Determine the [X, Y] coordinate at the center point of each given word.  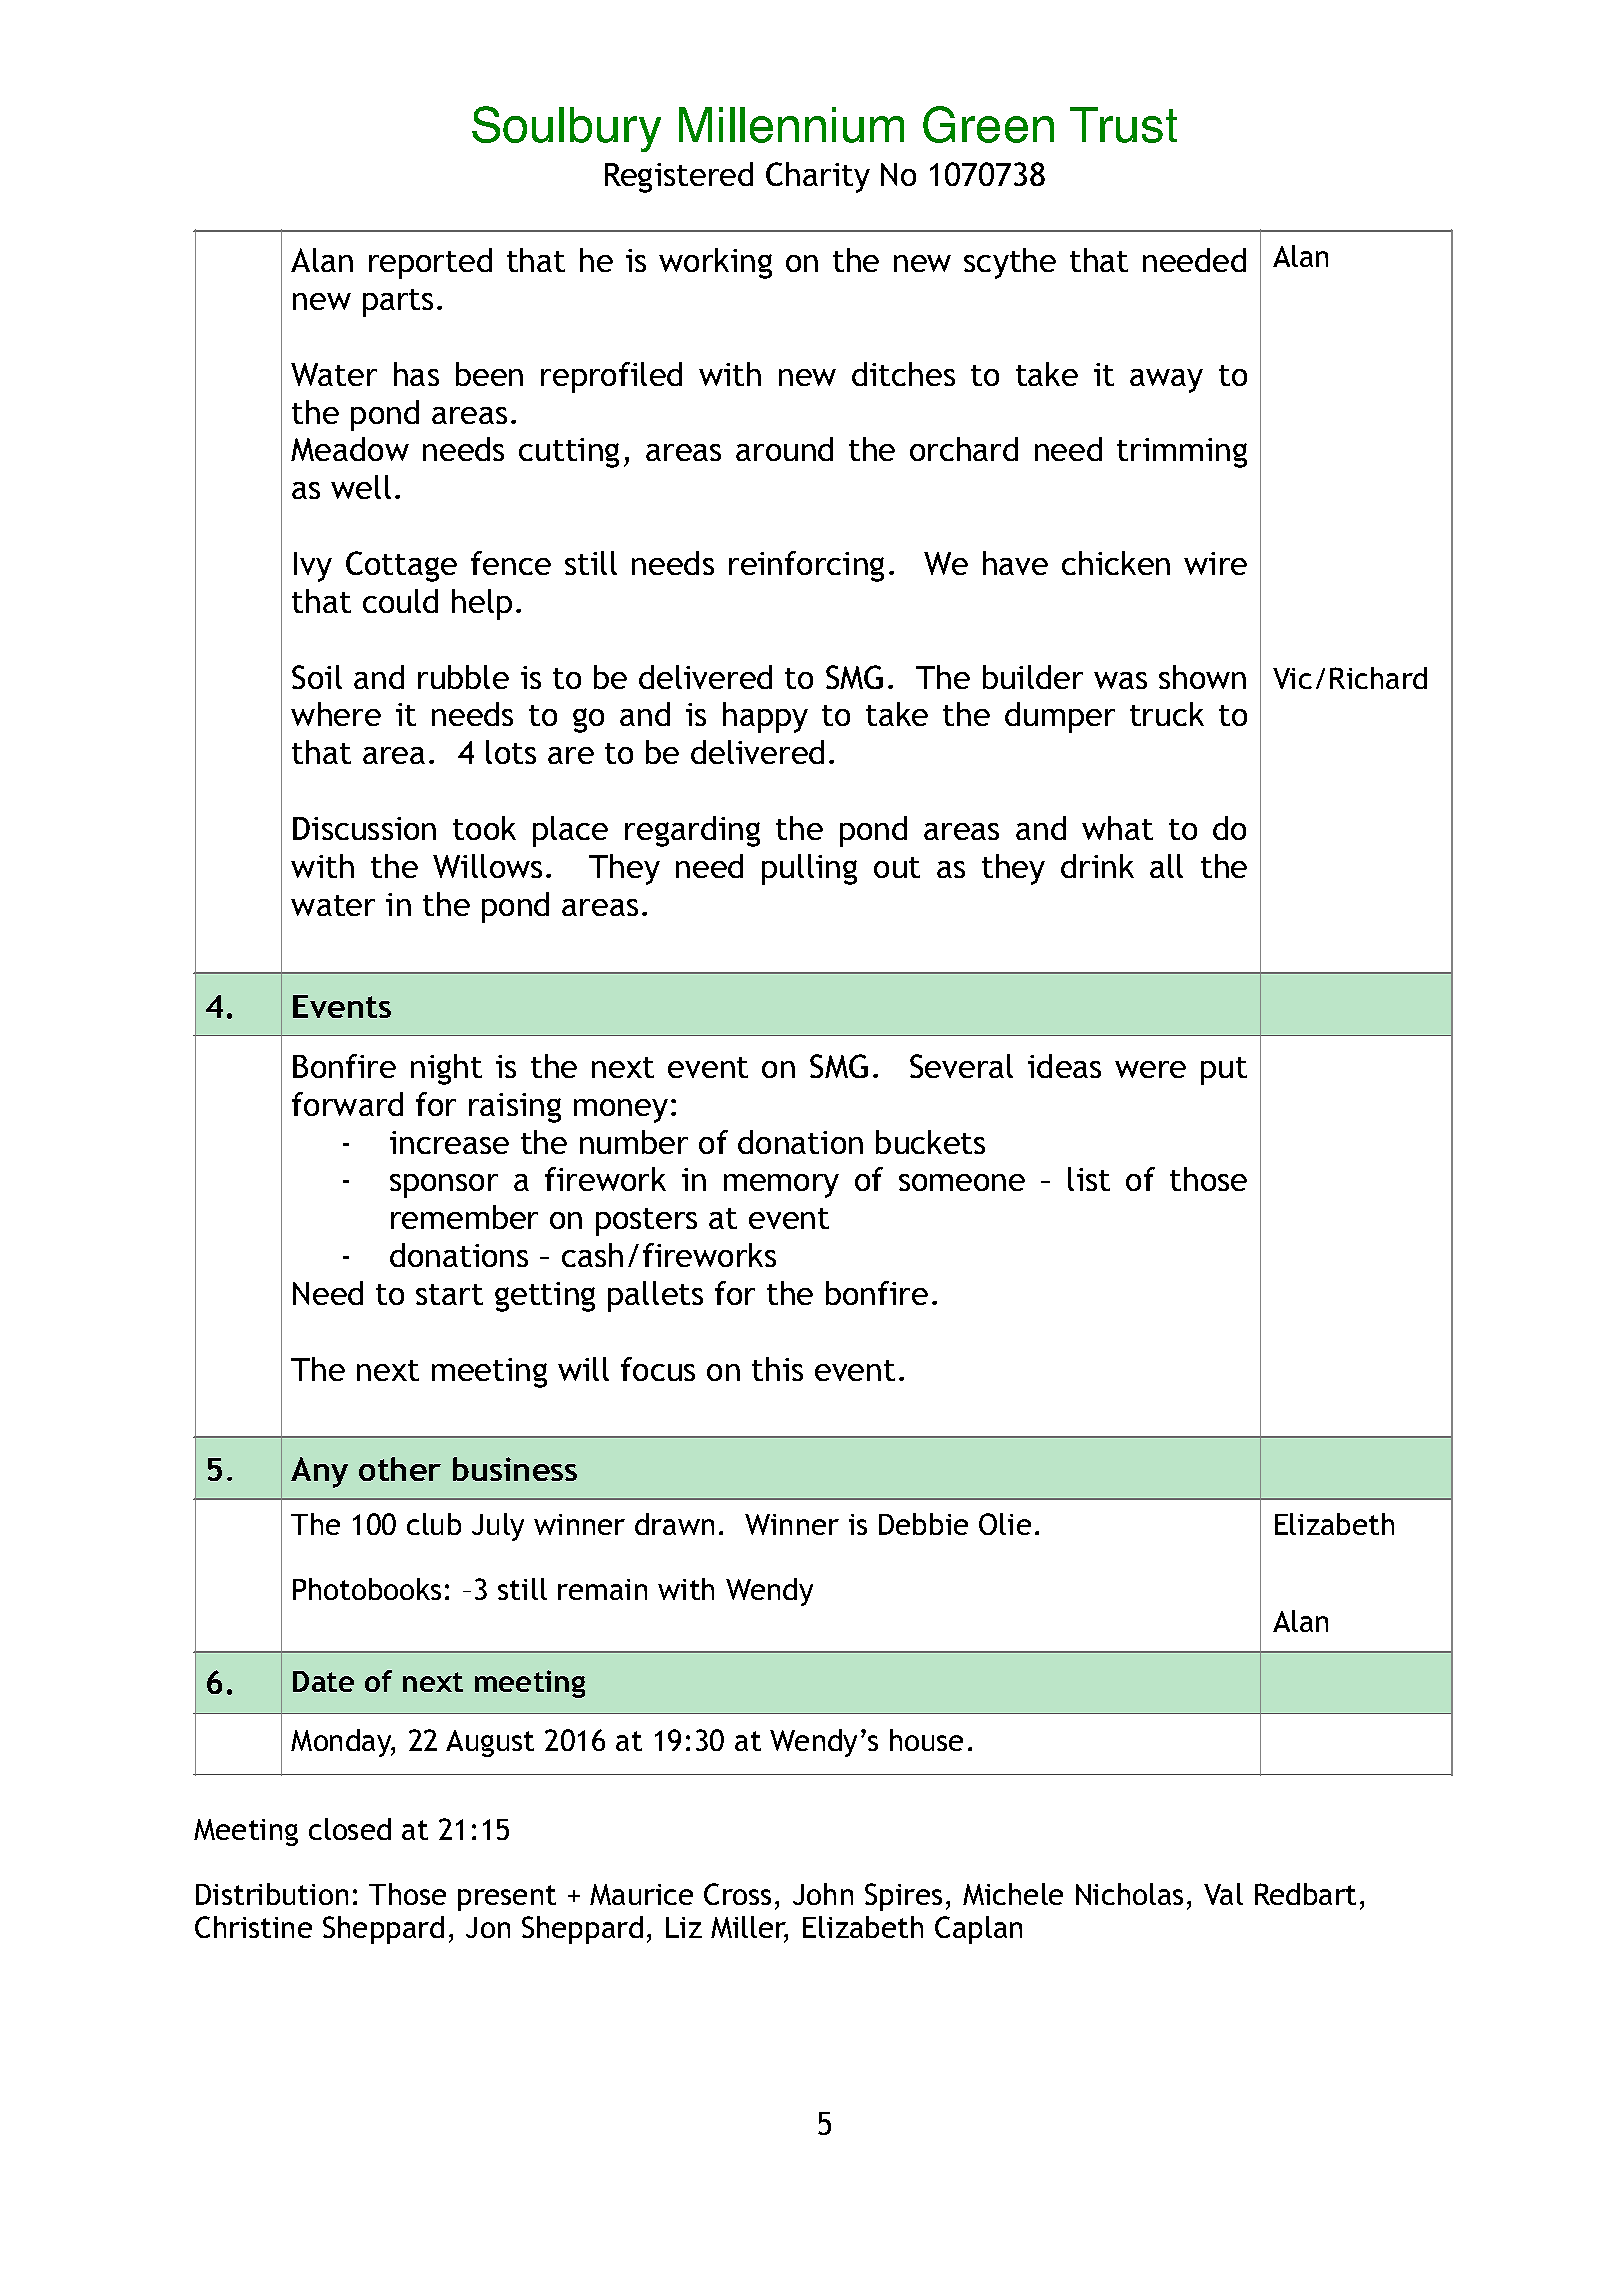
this [777, 1369]
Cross [737, 1894]
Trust [1123, 125]
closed [350, 1829]
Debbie [923, 1524]
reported [430, 263]
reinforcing [806, 566]
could [400, 601]
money [621, 1111]
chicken [1116, 563]
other [400, 1469]
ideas [1064, 1066]
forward [347, 1104]
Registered [679, 177]
